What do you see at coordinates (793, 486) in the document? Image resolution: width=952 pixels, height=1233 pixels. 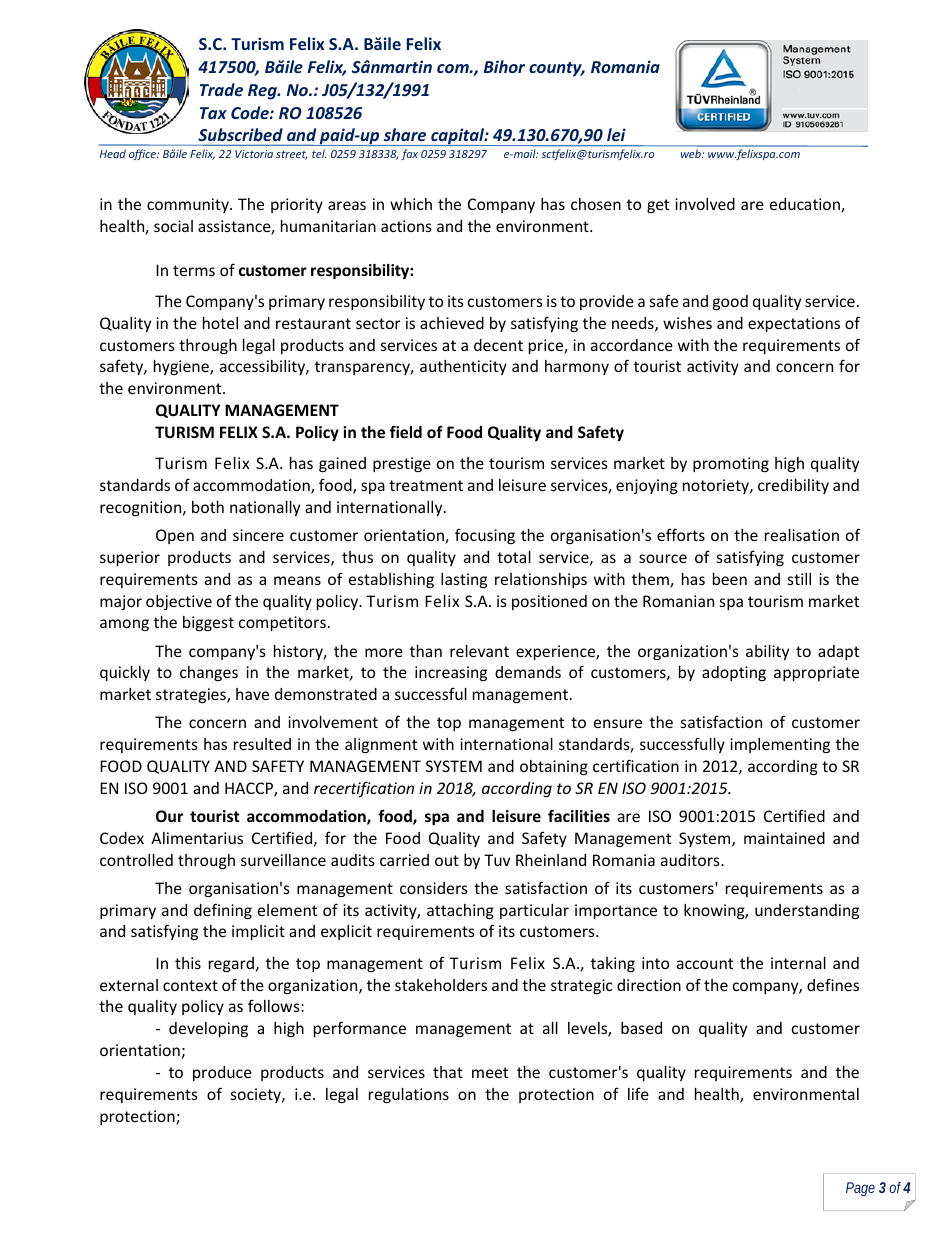 I see `credibility` at bounding box center [793, 486].
